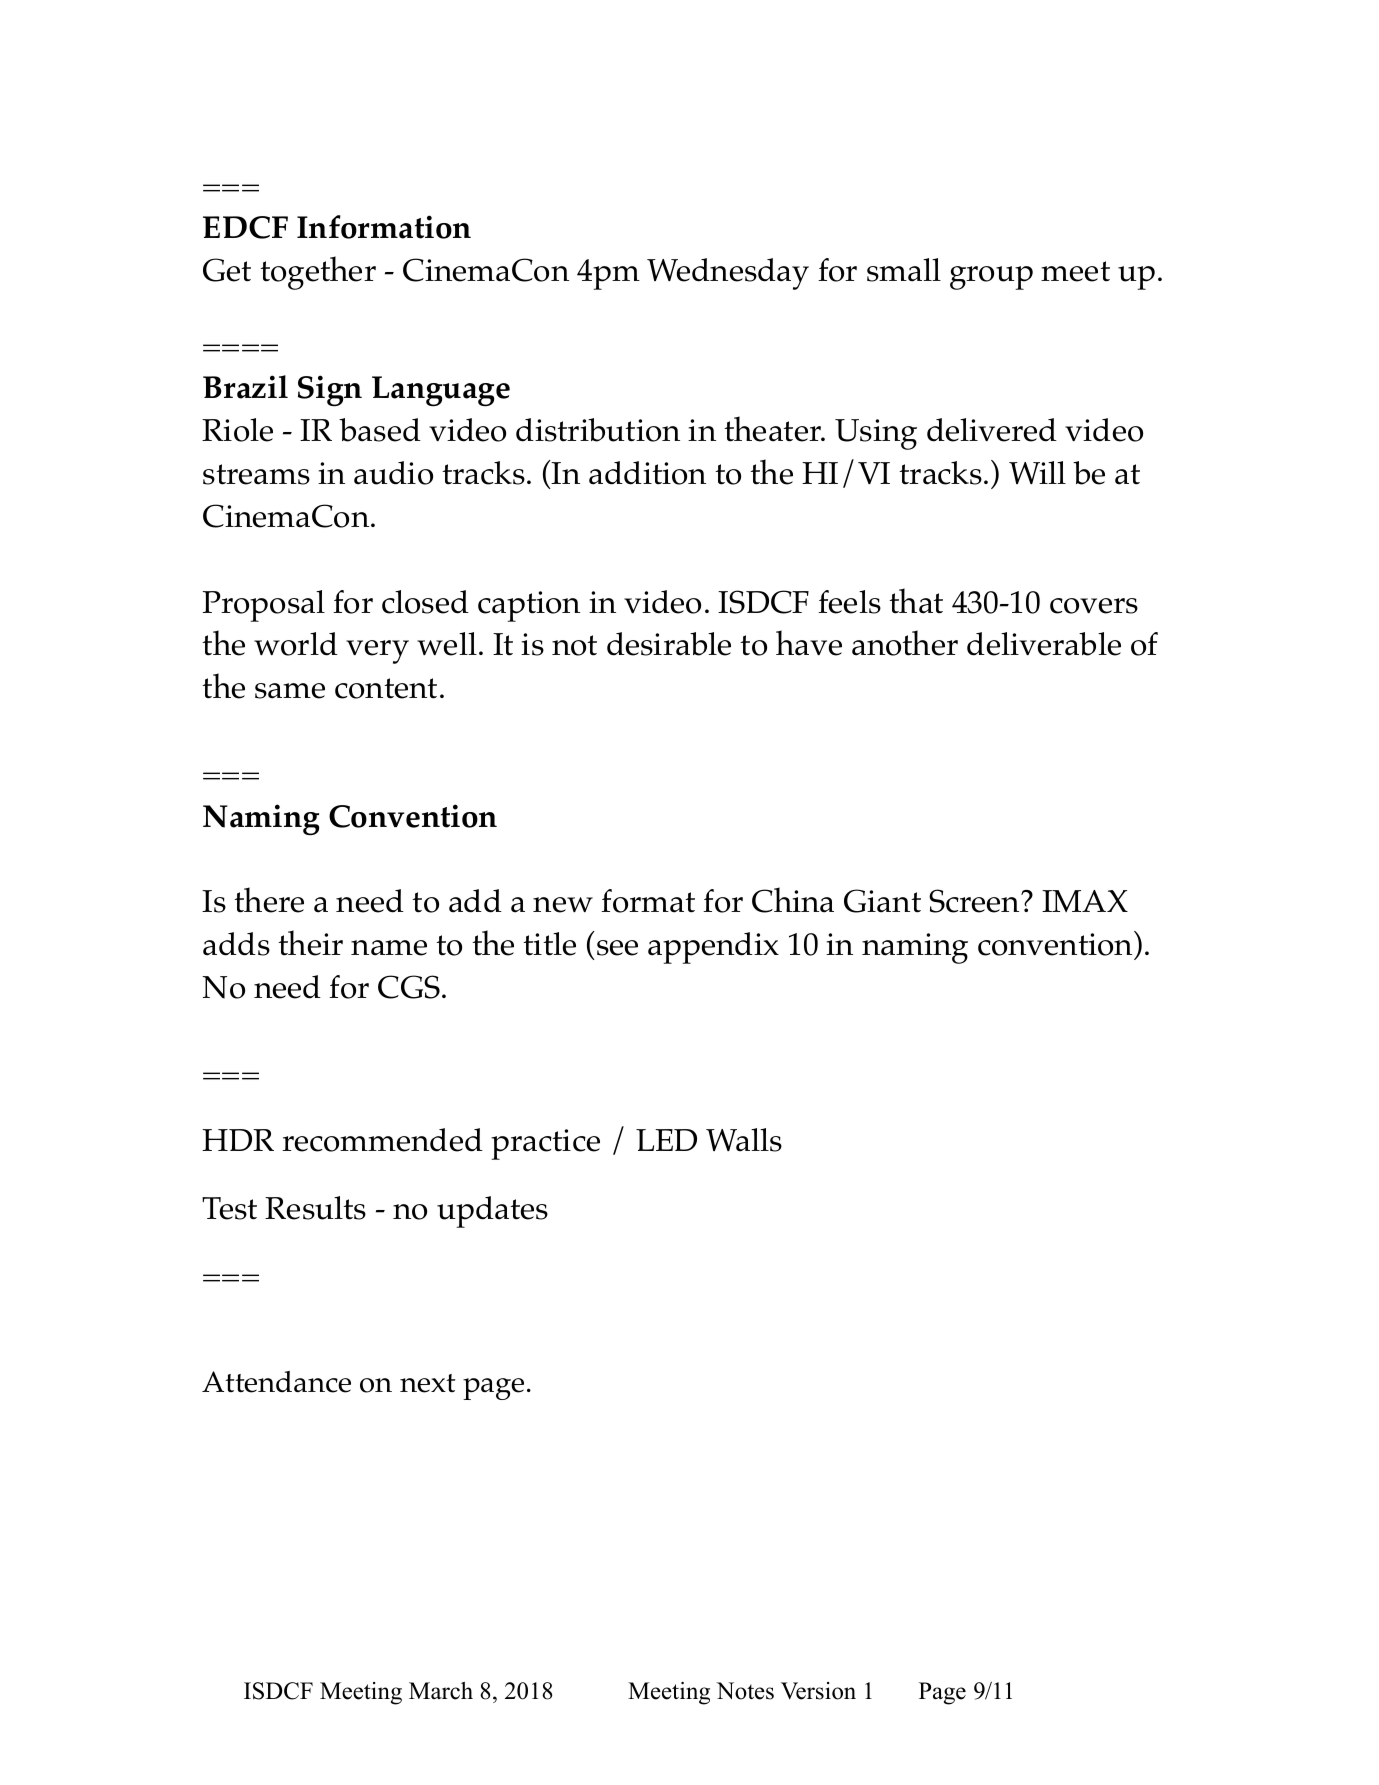 This page has height=1785, width=1379. Describe the element at coordinates (745, 1691) in the page. I see `Notes` at that location.
